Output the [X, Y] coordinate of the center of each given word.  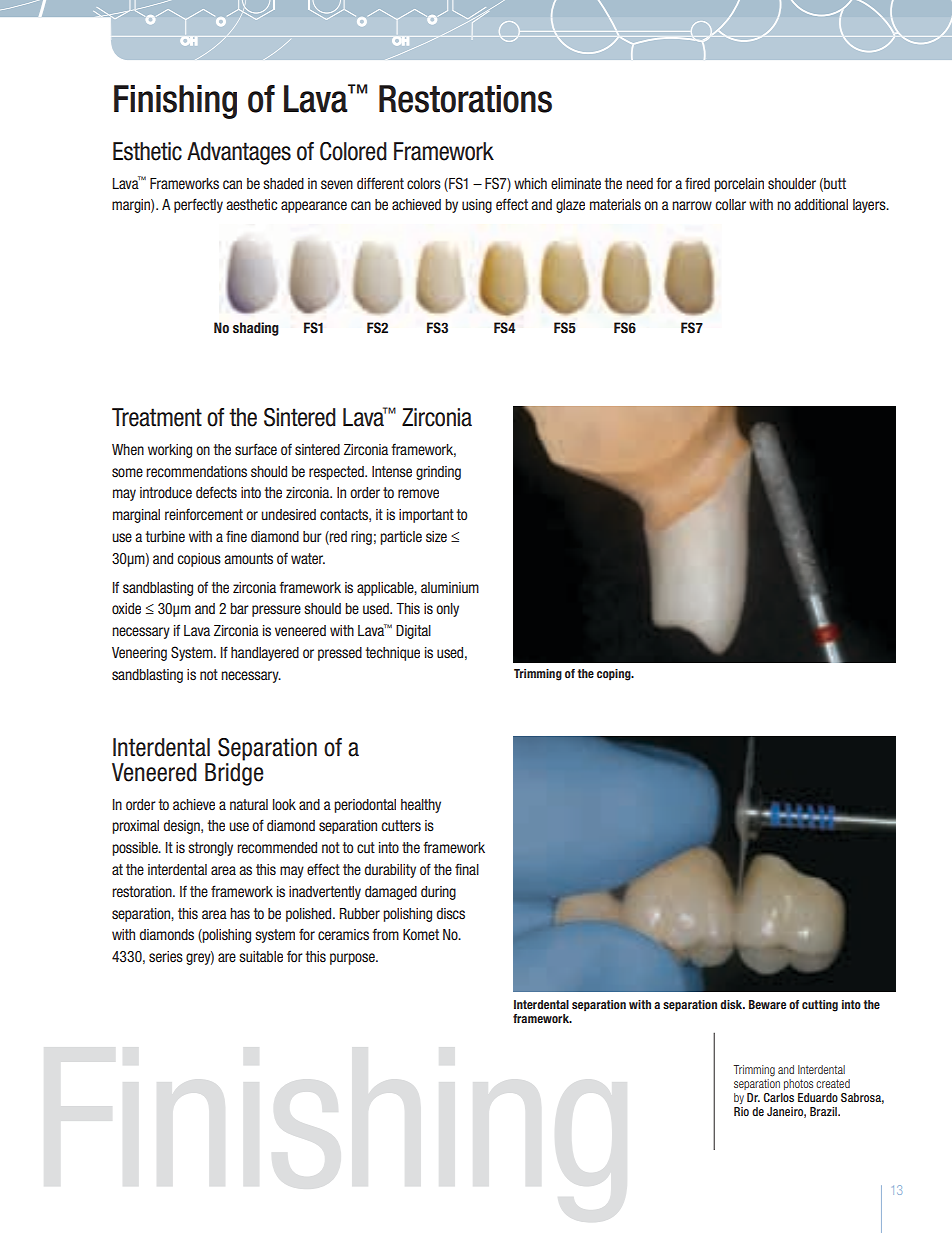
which [530, 183]
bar [239, 608]
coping [615, 675]
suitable [261, 956]
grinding [438, 473]
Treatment [157, 417]
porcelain [739, 185]
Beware [767, 1004]
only [447, 610]
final [467, 869]
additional [821, 204]
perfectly [198, 205]
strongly [210, 849]
